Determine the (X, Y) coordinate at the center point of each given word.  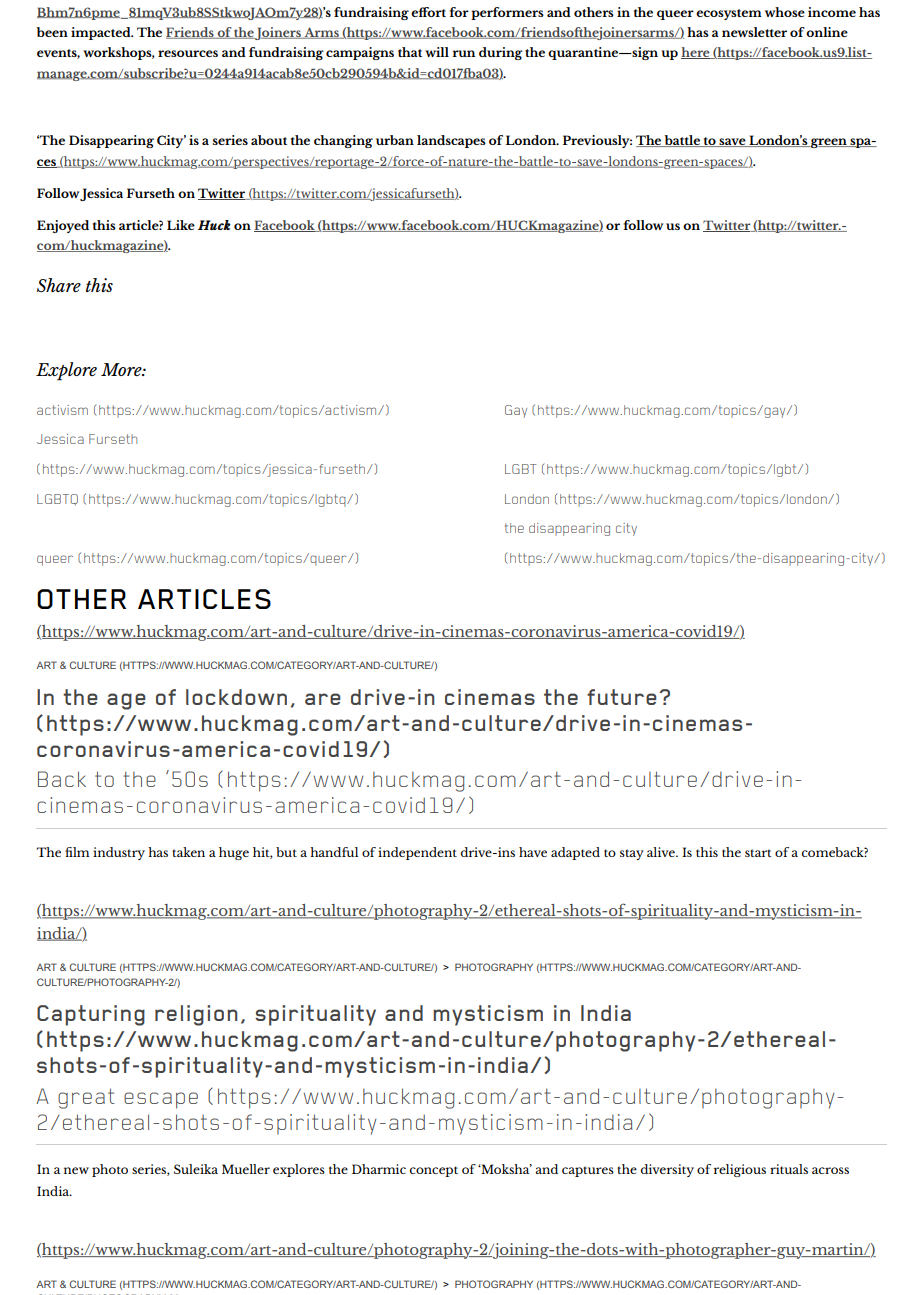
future (622, 697)
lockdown (236, 697)
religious (740, 1170)
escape (161, 1100)
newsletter (754, 32)
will (437, 52)
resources (188, 53)
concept (434, 1171)
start (758, 853)
